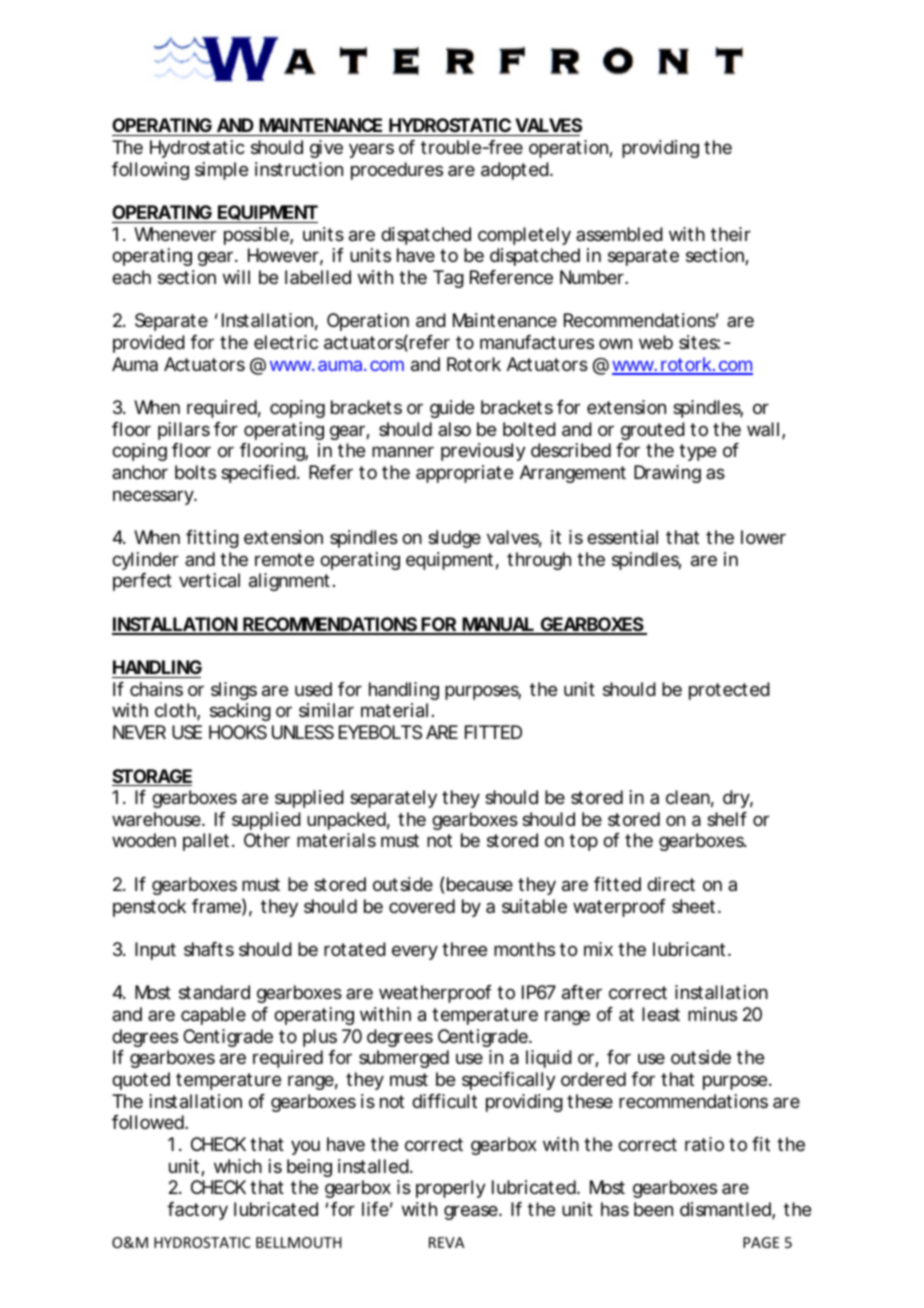  Describe the element at coordinates (671, 884) in the screenshot. I see `direct` at that location.
